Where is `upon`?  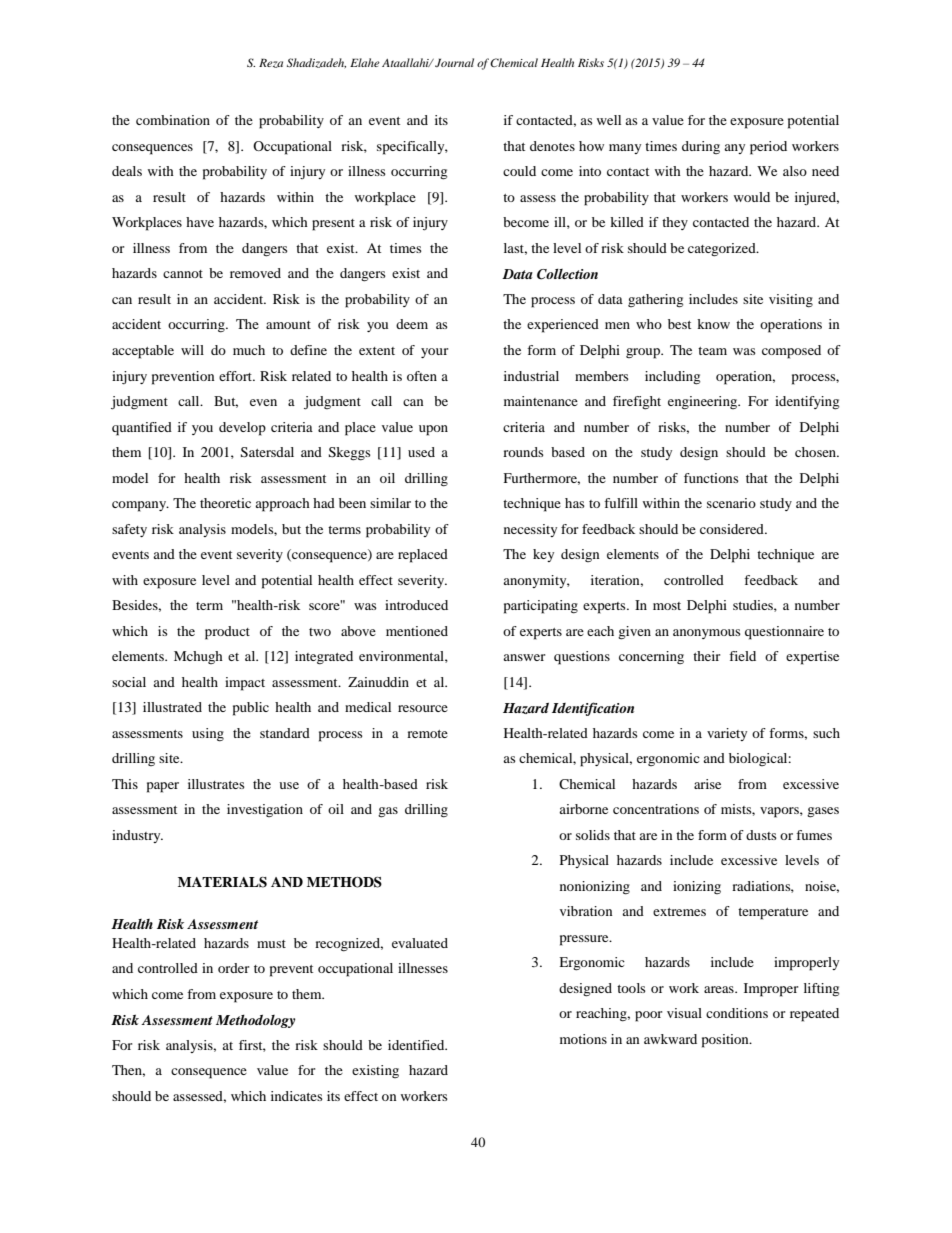
upon is located at coordinates (433, 430).
